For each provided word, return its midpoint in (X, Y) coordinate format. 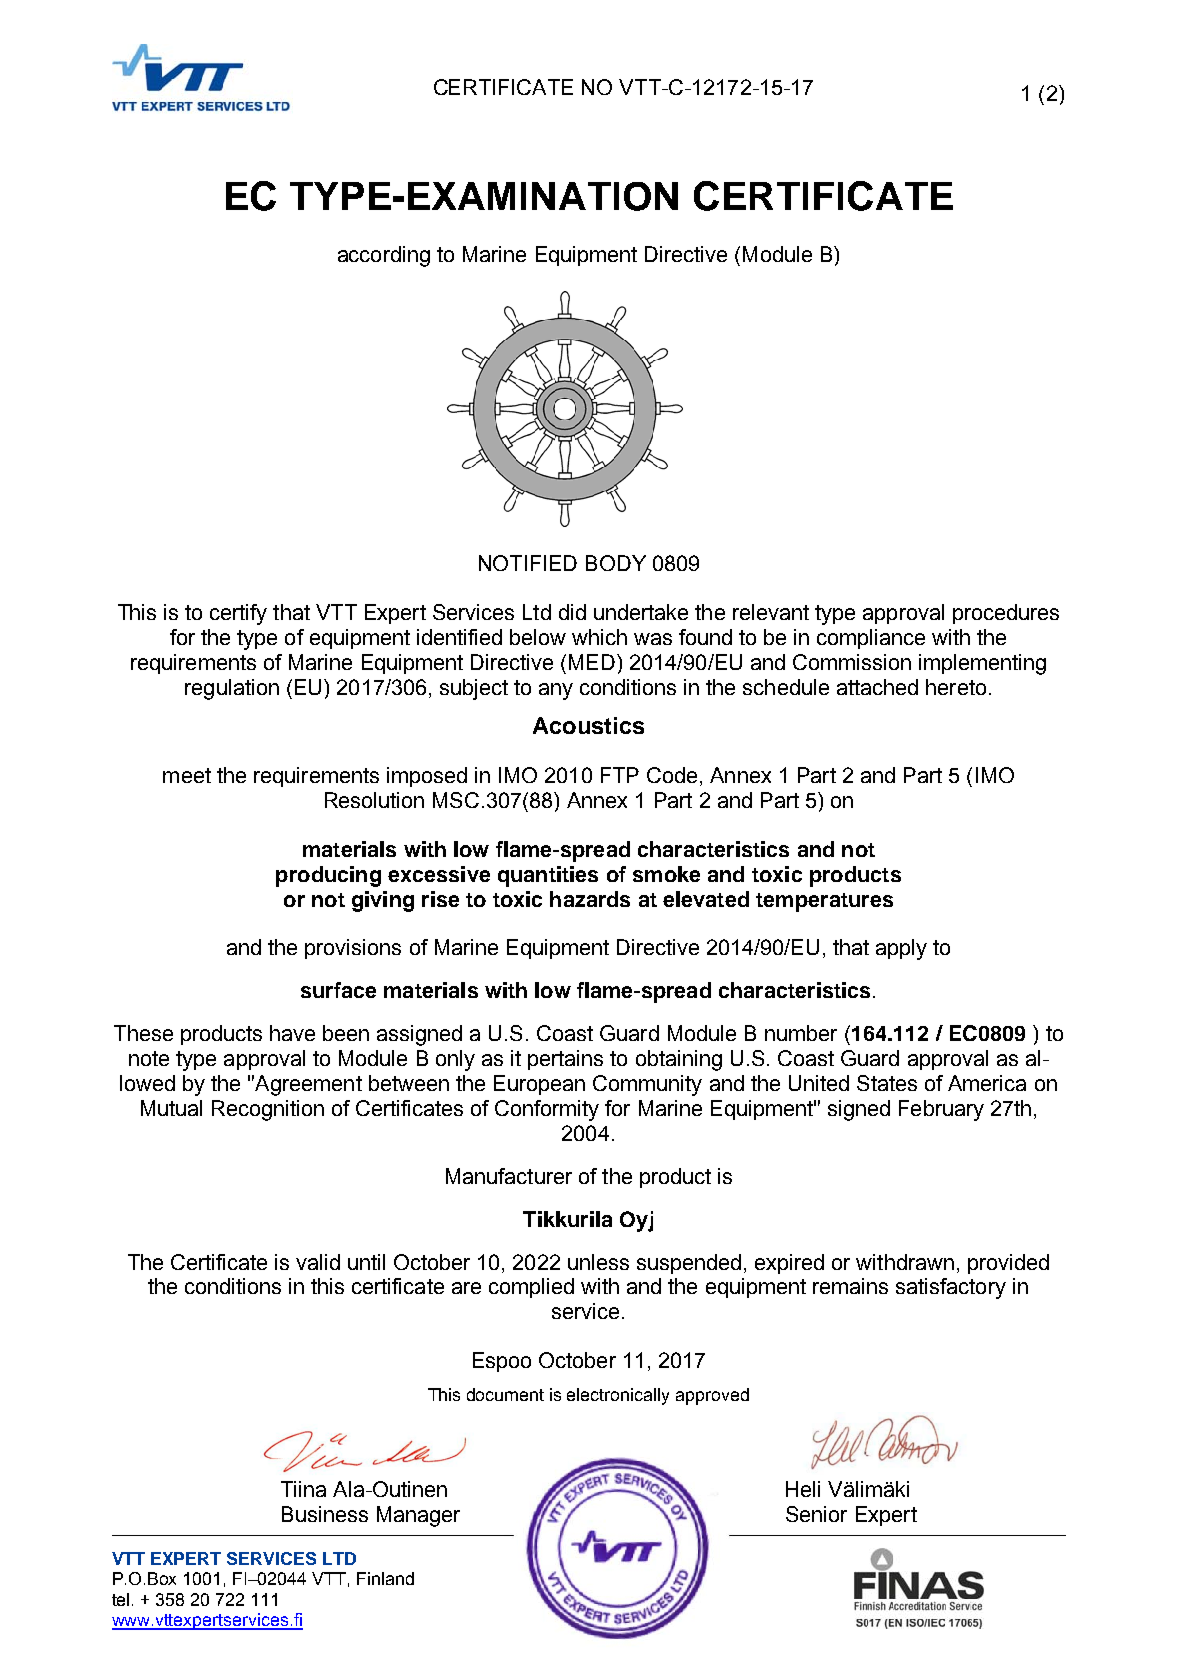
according (384, 256)
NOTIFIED (528, 563)
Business (325, 1514)
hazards (590, 899)
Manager (418, 1516)
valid (318, 1262)
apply (901, 949)
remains (850, 1286)
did (572, 612)
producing (328, 876)
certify (238, 614)
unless (598, 1262)
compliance (871, 639)
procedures (1006, 614)
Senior (816, 1514)
